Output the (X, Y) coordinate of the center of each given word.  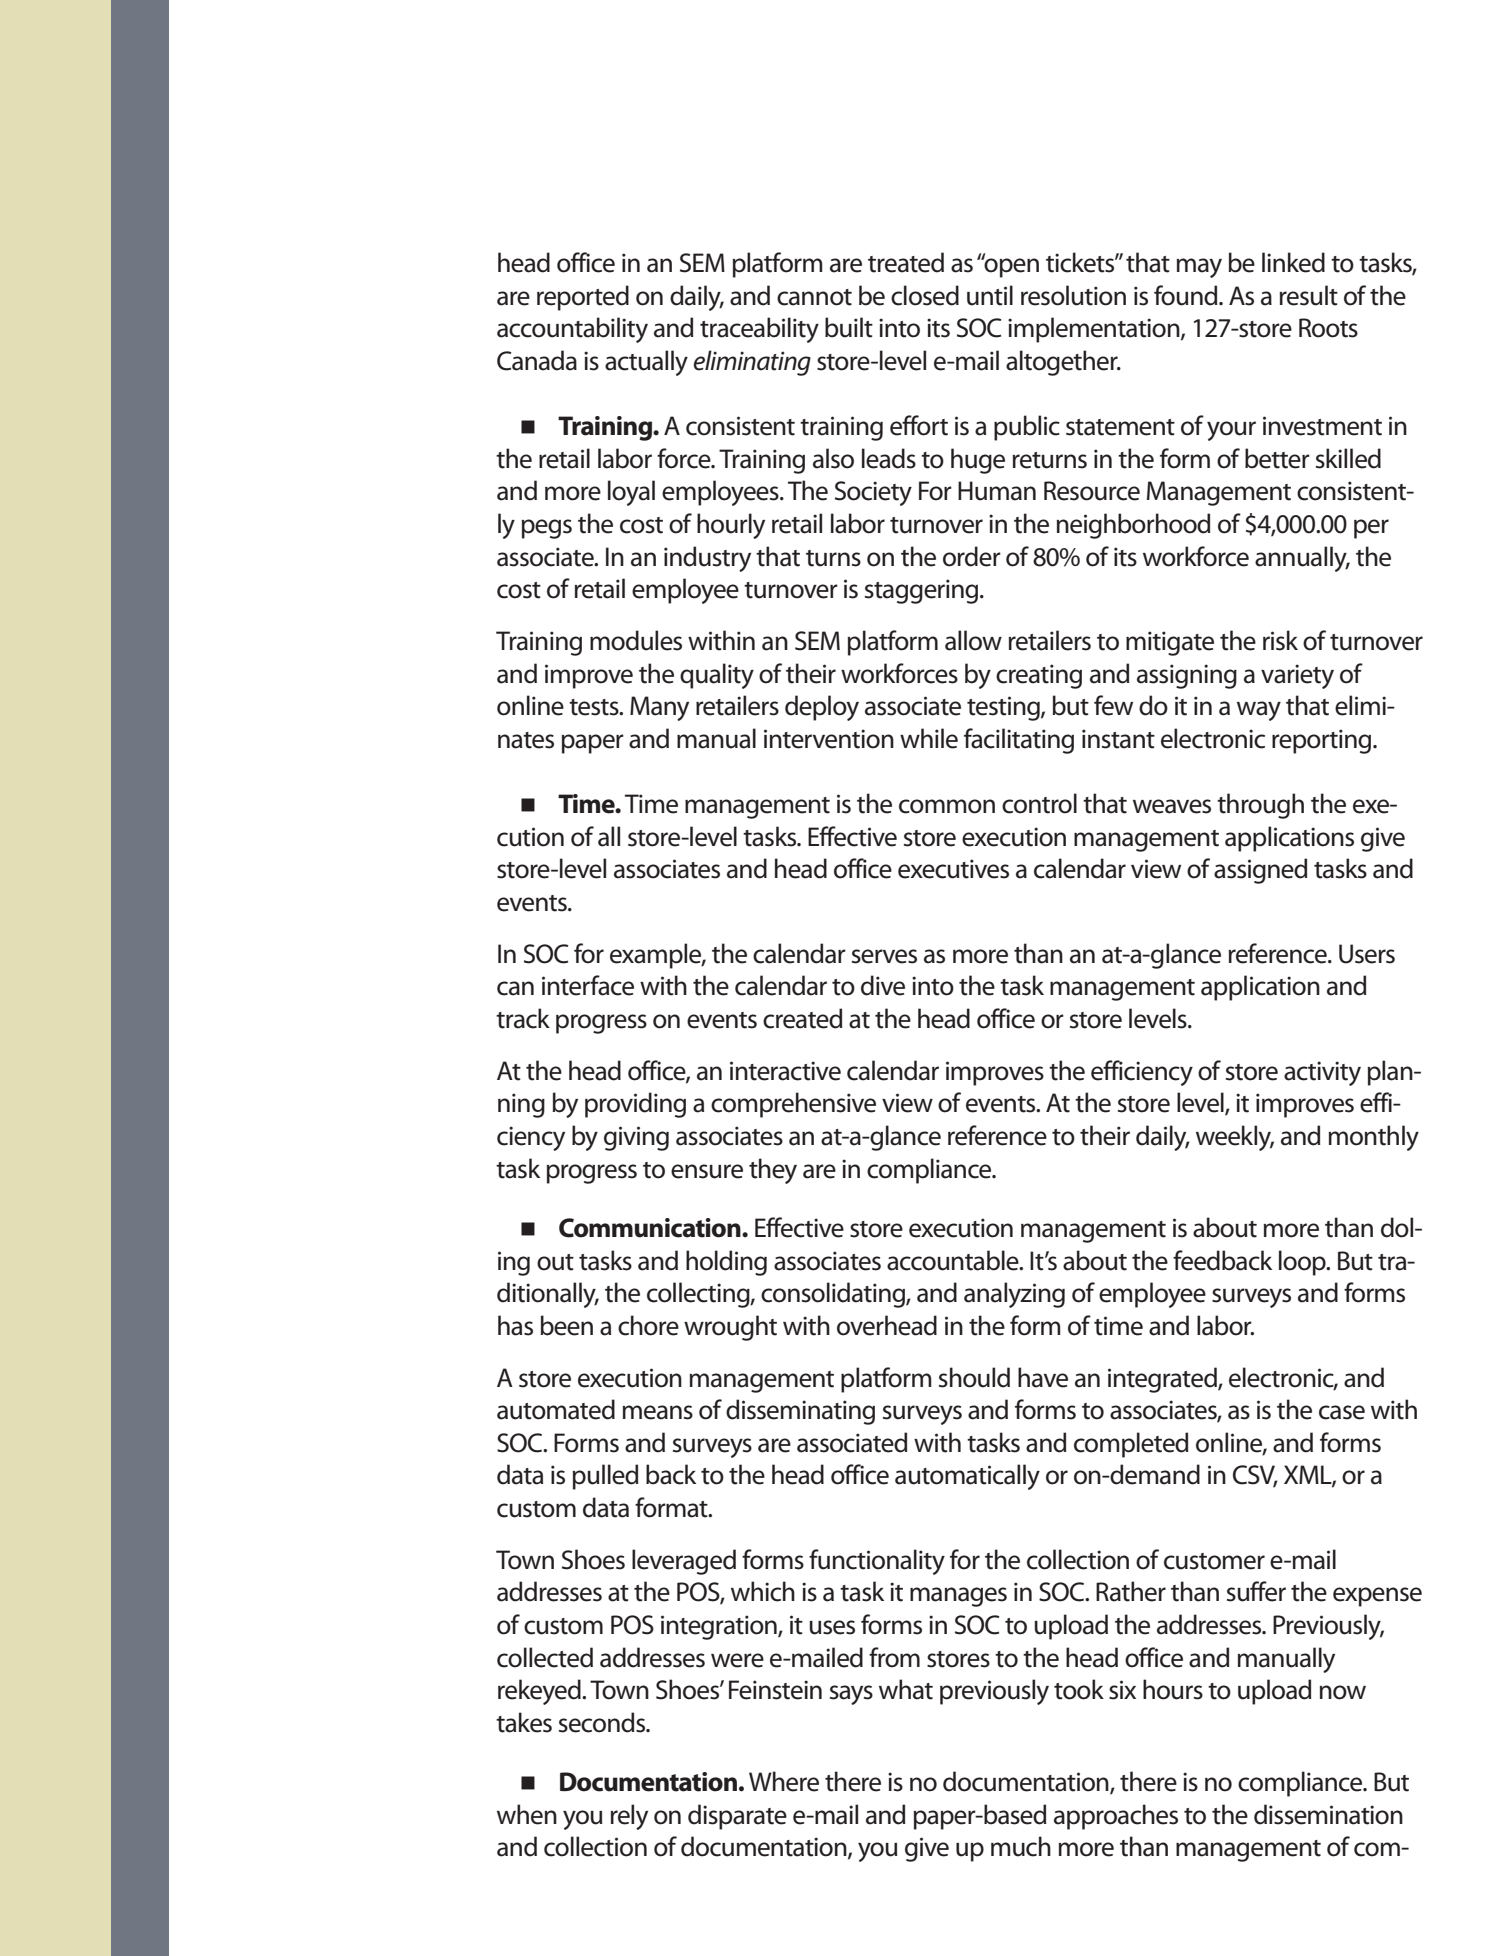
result (1308, 295)
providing (635, 1105)
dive (883, 985)
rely (629, 1817)
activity (1322, 1073)
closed (925, 295)
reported (583, 298)
